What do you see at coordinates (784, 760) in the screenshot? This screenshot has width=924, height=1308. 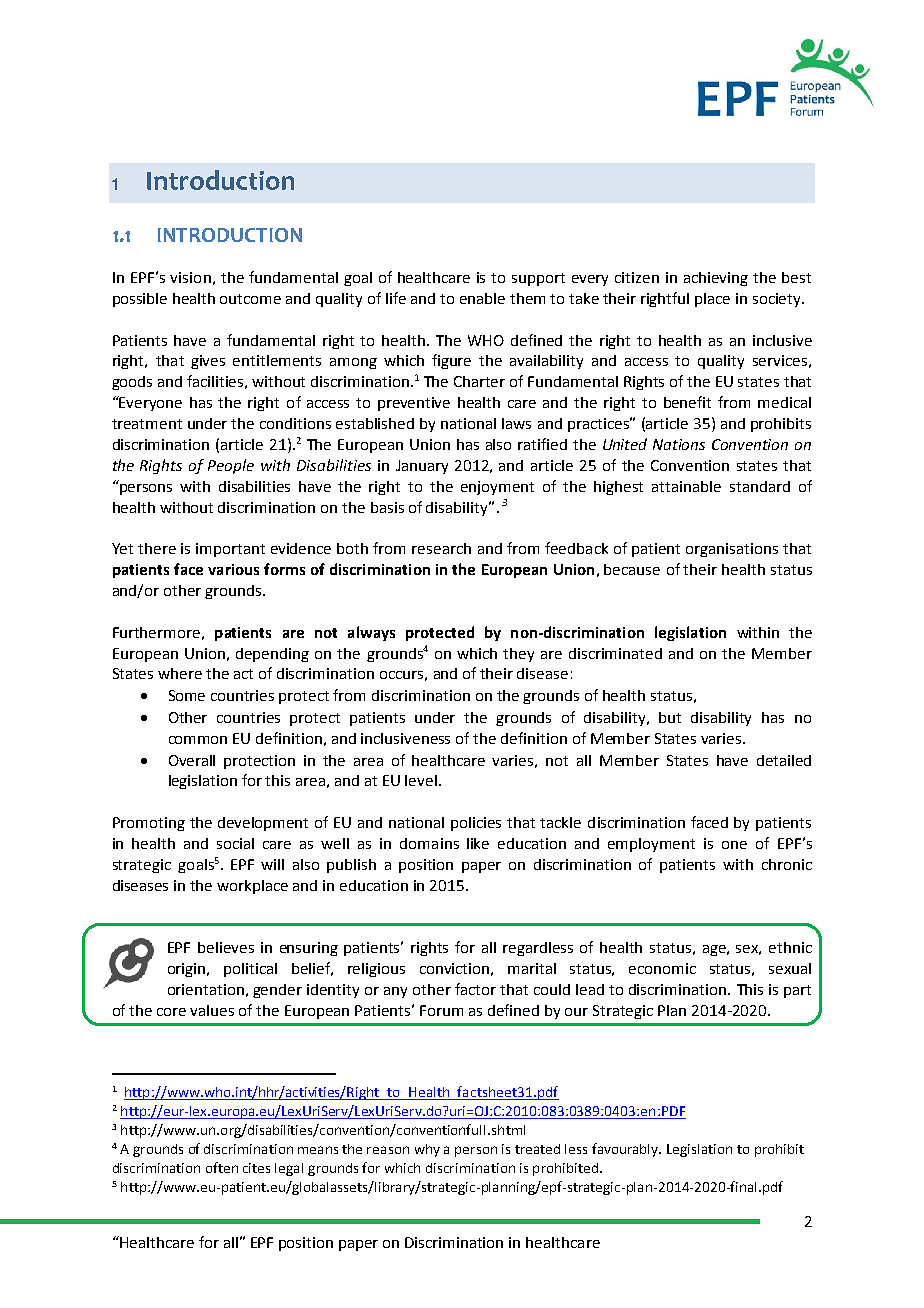 I see `detailed` at bounding box center [784, 760].
